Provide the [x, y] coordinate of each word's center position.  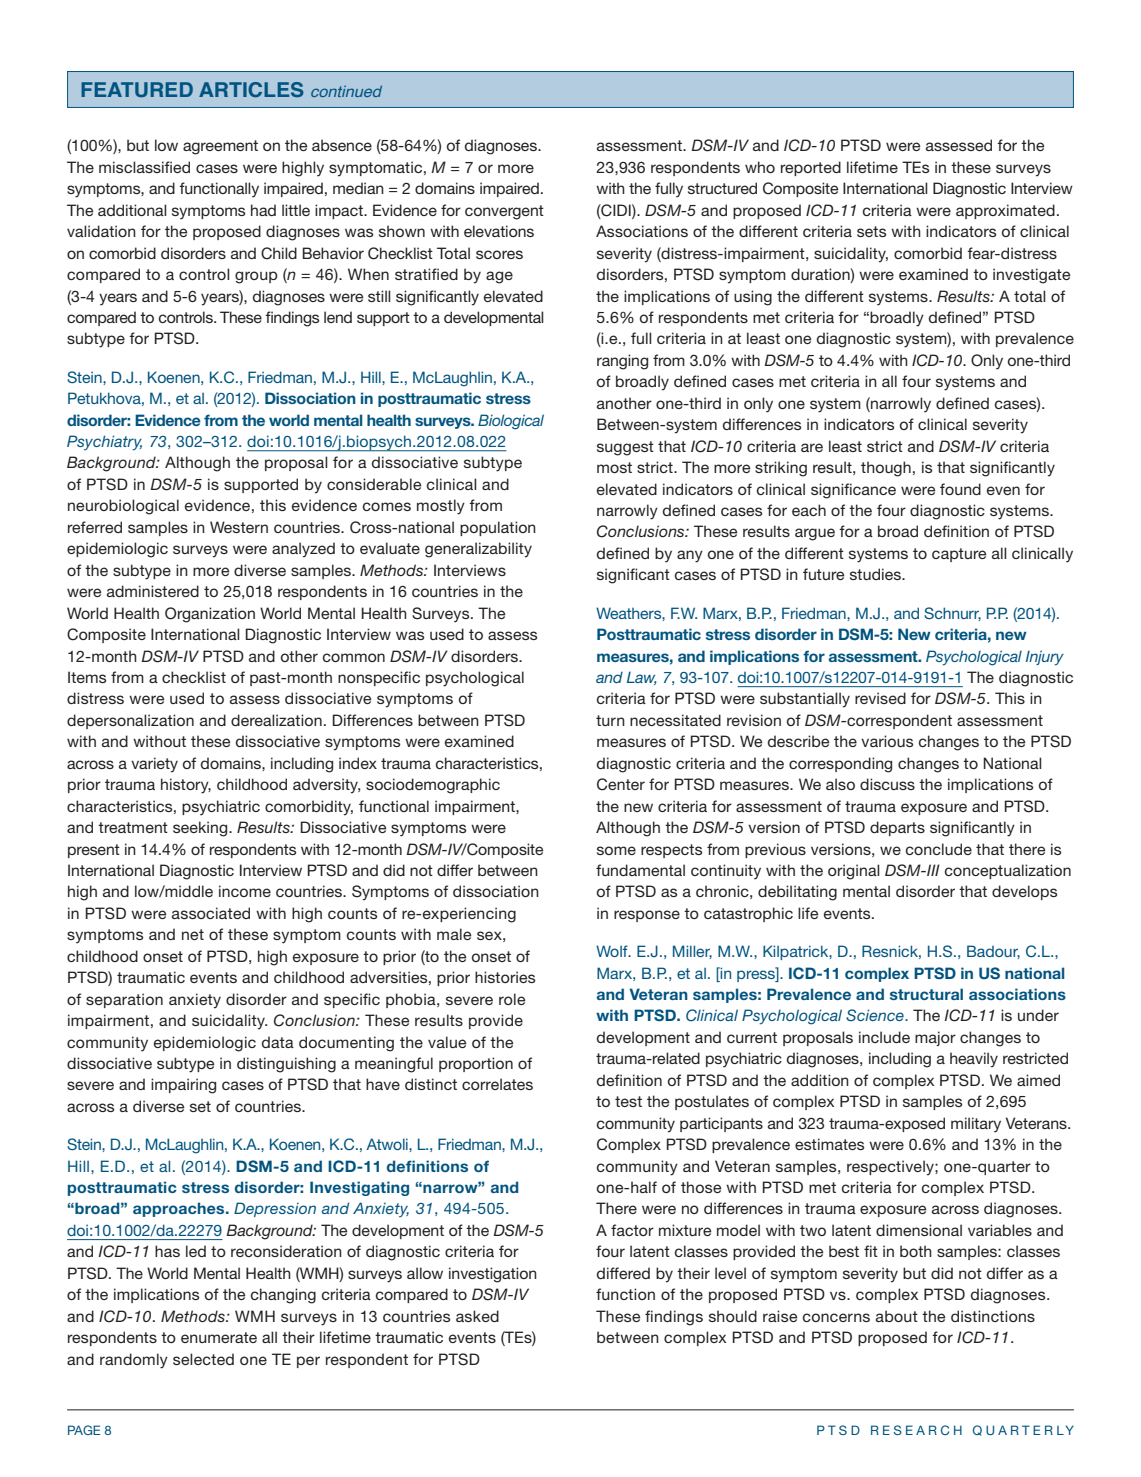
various [887, 741]
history [186, 786]
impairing [183, 1086]
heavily [974, 1060]
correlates [497, 1084]
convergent [504, 212]
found [960, 489]
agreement [220, 147]
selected [203, 1359]
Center [621, 784]
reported [811, 168]
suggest [625, 448]
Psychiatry [104, 443]
